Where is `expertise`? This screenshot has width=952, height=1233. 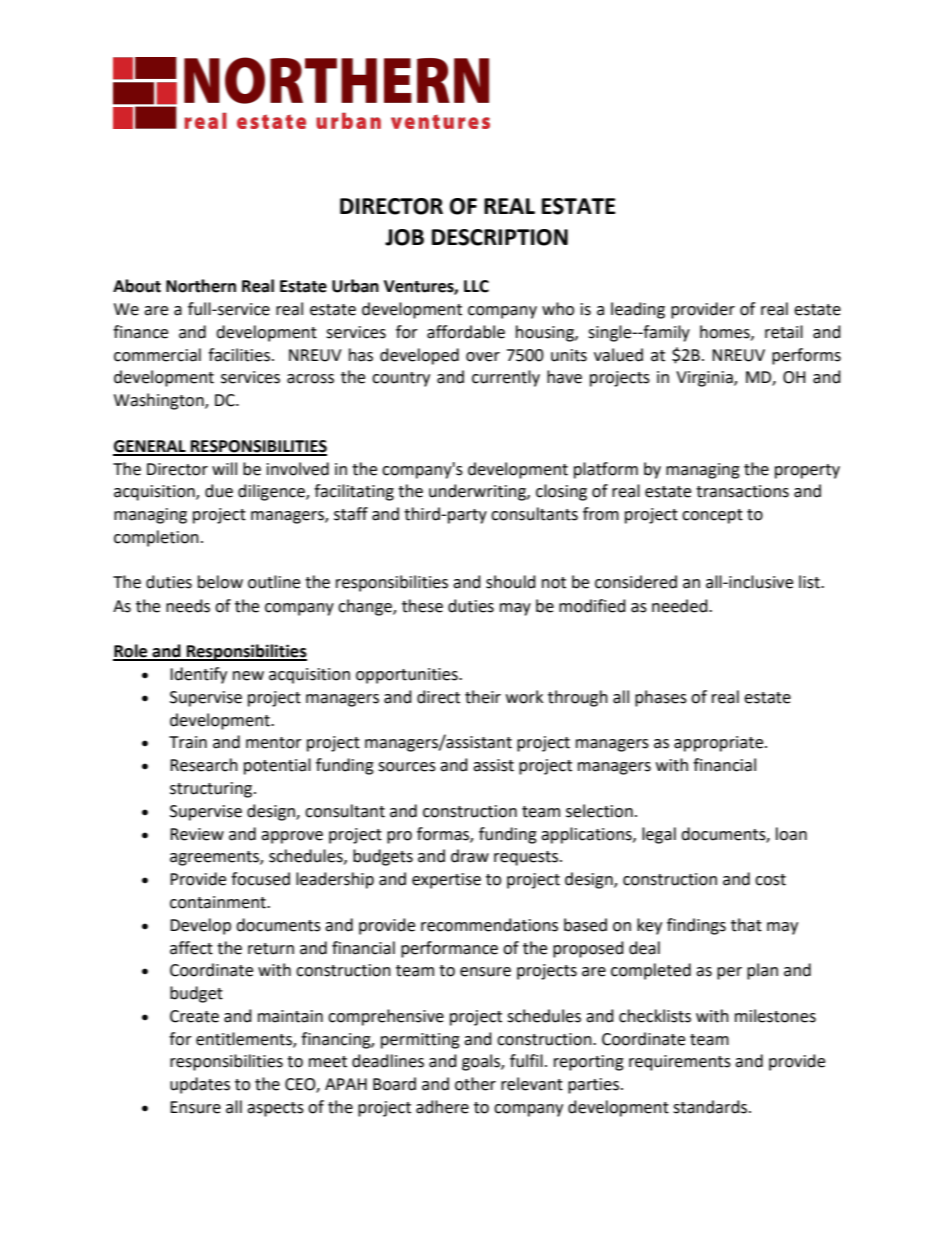 expertise is located at coordinates (446, 881).
